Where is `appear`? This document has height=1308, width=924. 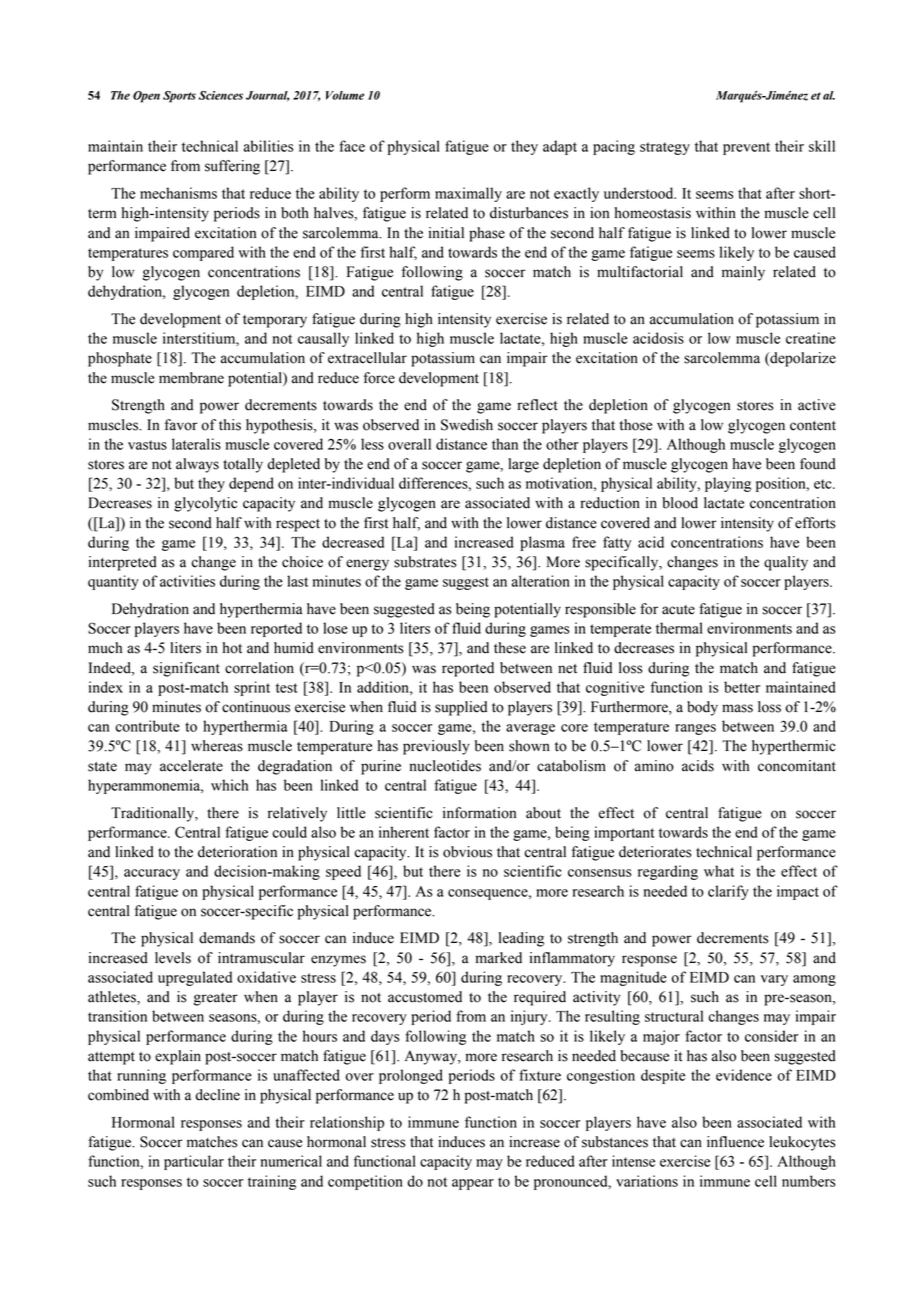 appear is located at coordinates (473, 1184).
